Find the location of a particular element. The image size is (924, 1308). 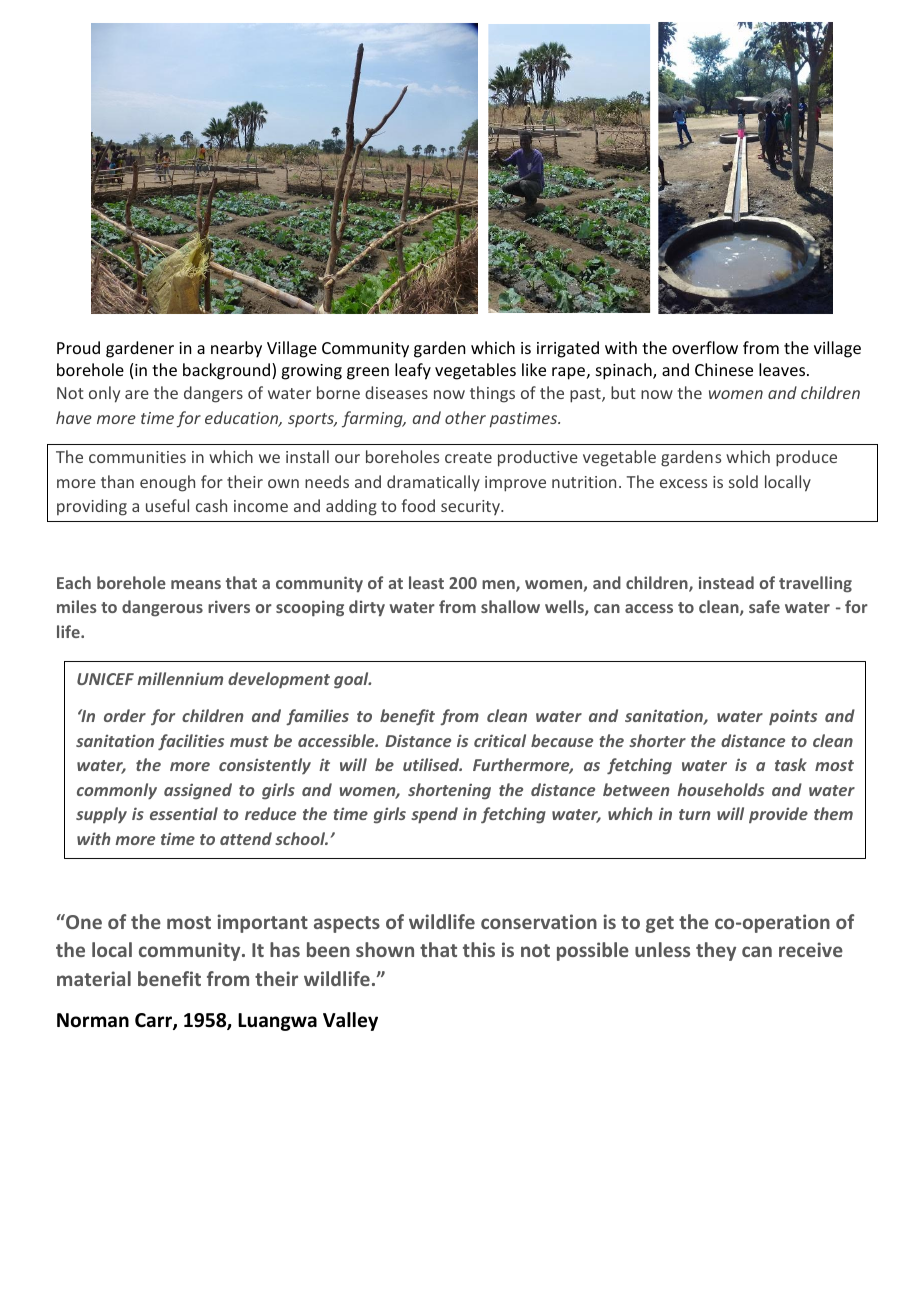

essential is located at coordinates (184, 813).
